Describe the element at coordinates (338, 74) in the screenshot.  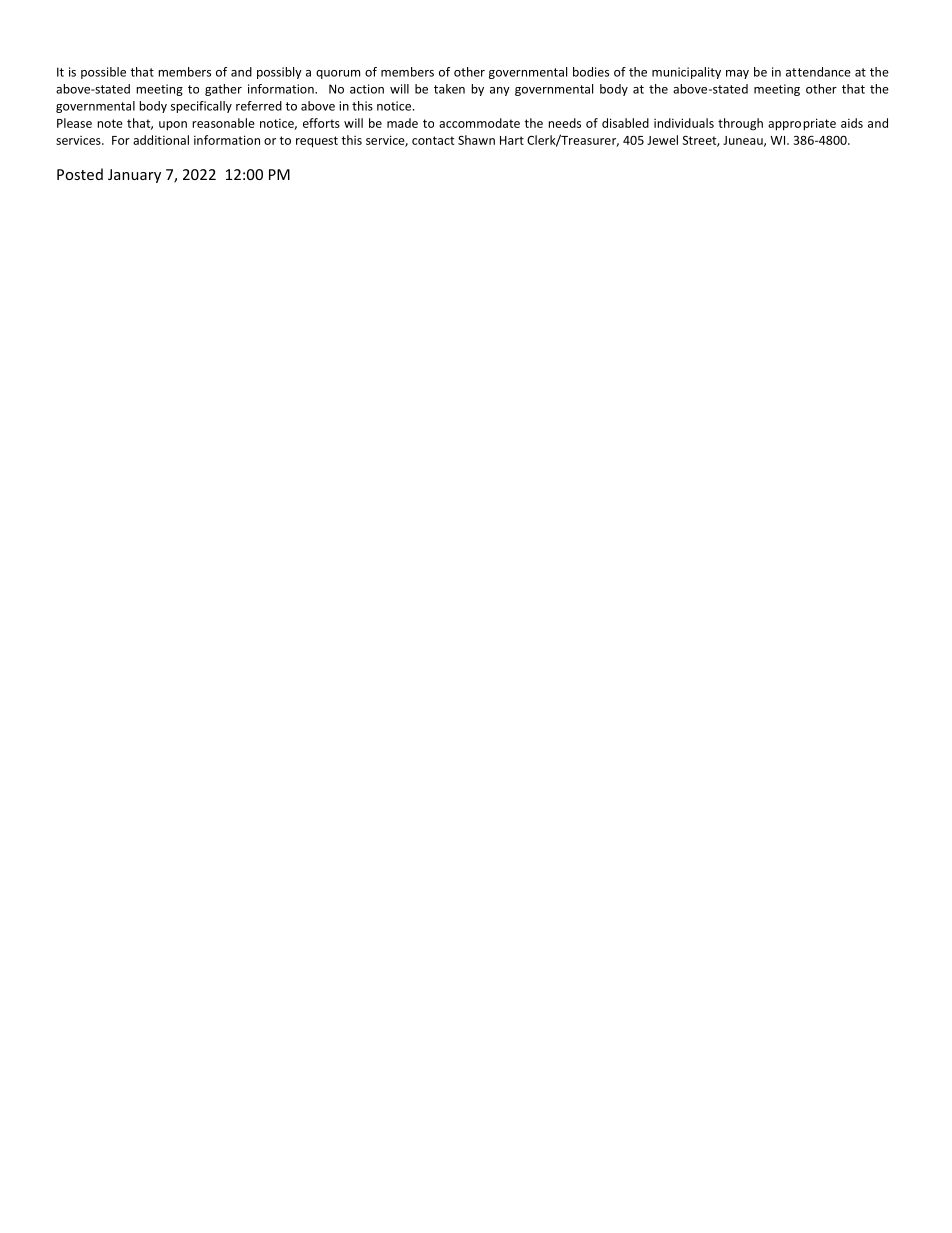
I see `quorum` at that location.
